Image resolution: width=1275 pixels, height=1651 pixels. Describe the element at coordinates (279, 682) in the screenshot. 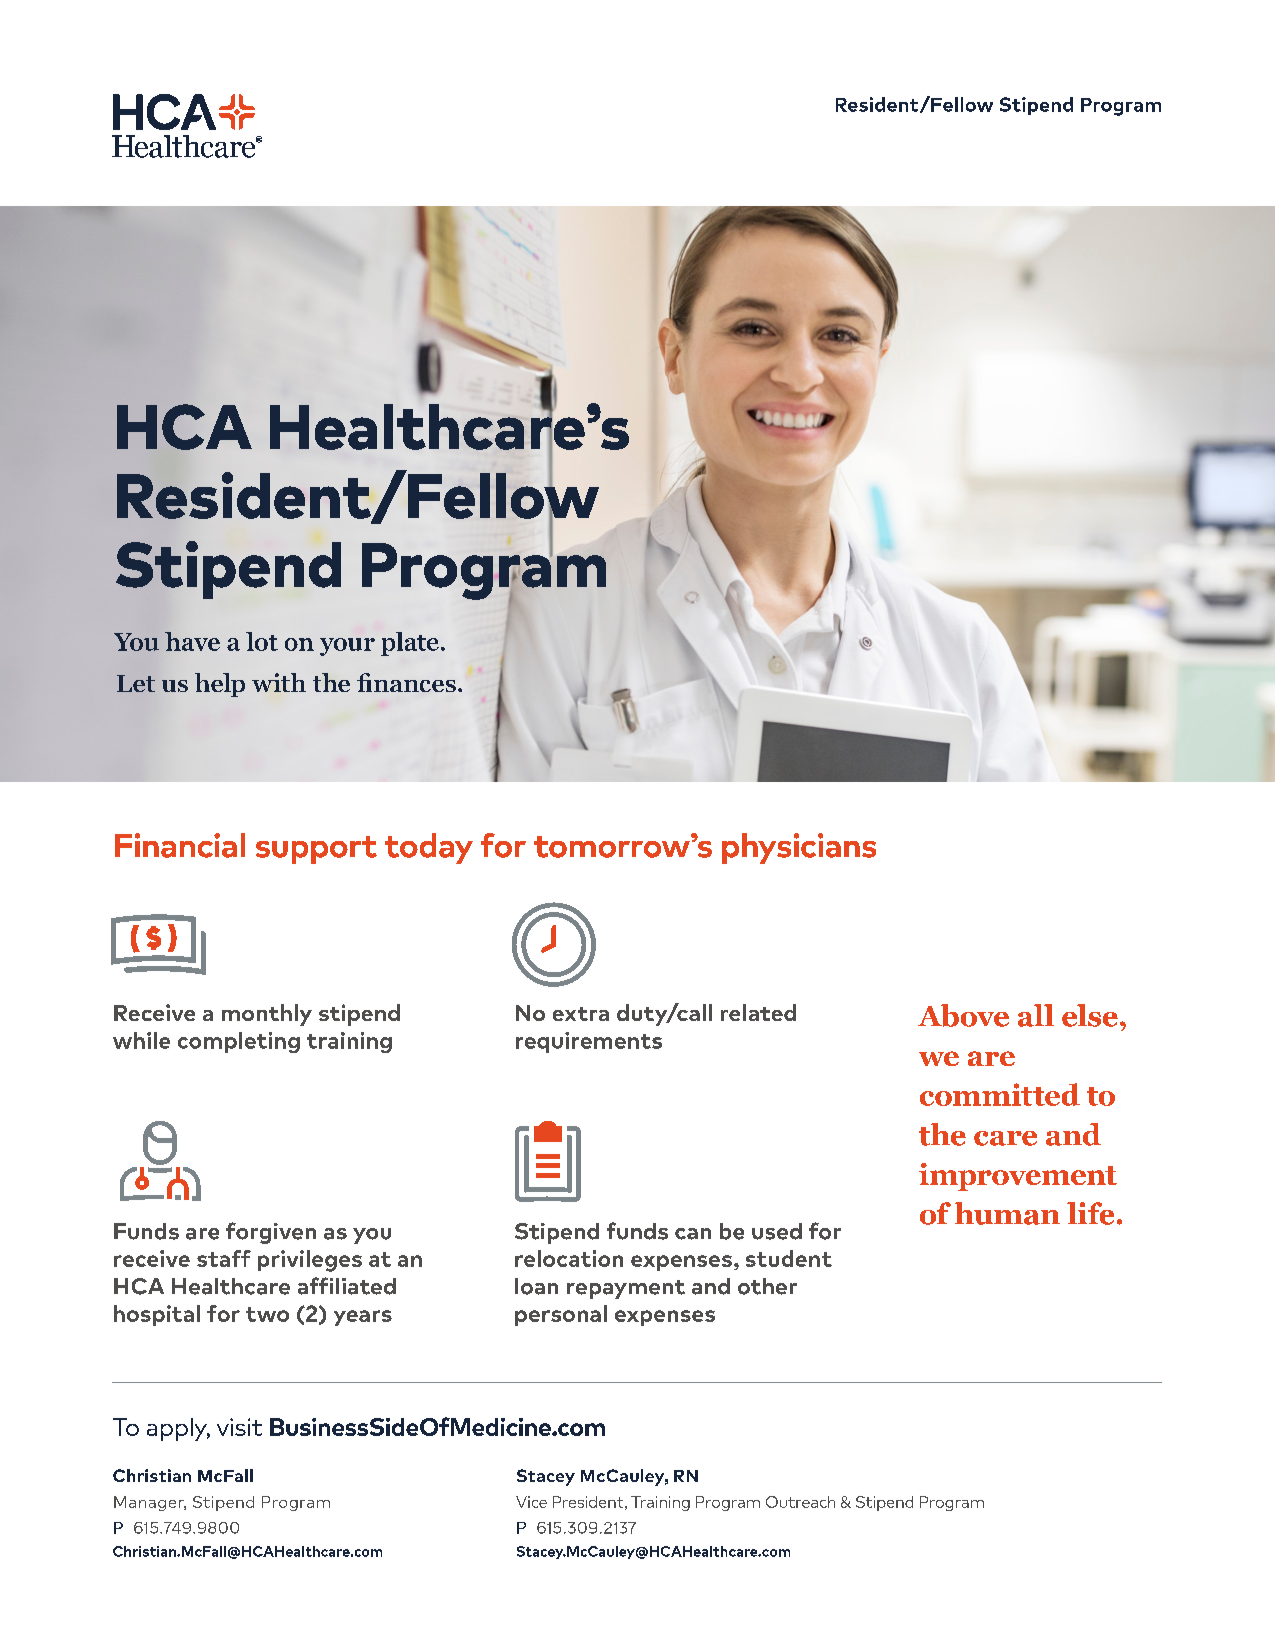

I see `with` at that location.
